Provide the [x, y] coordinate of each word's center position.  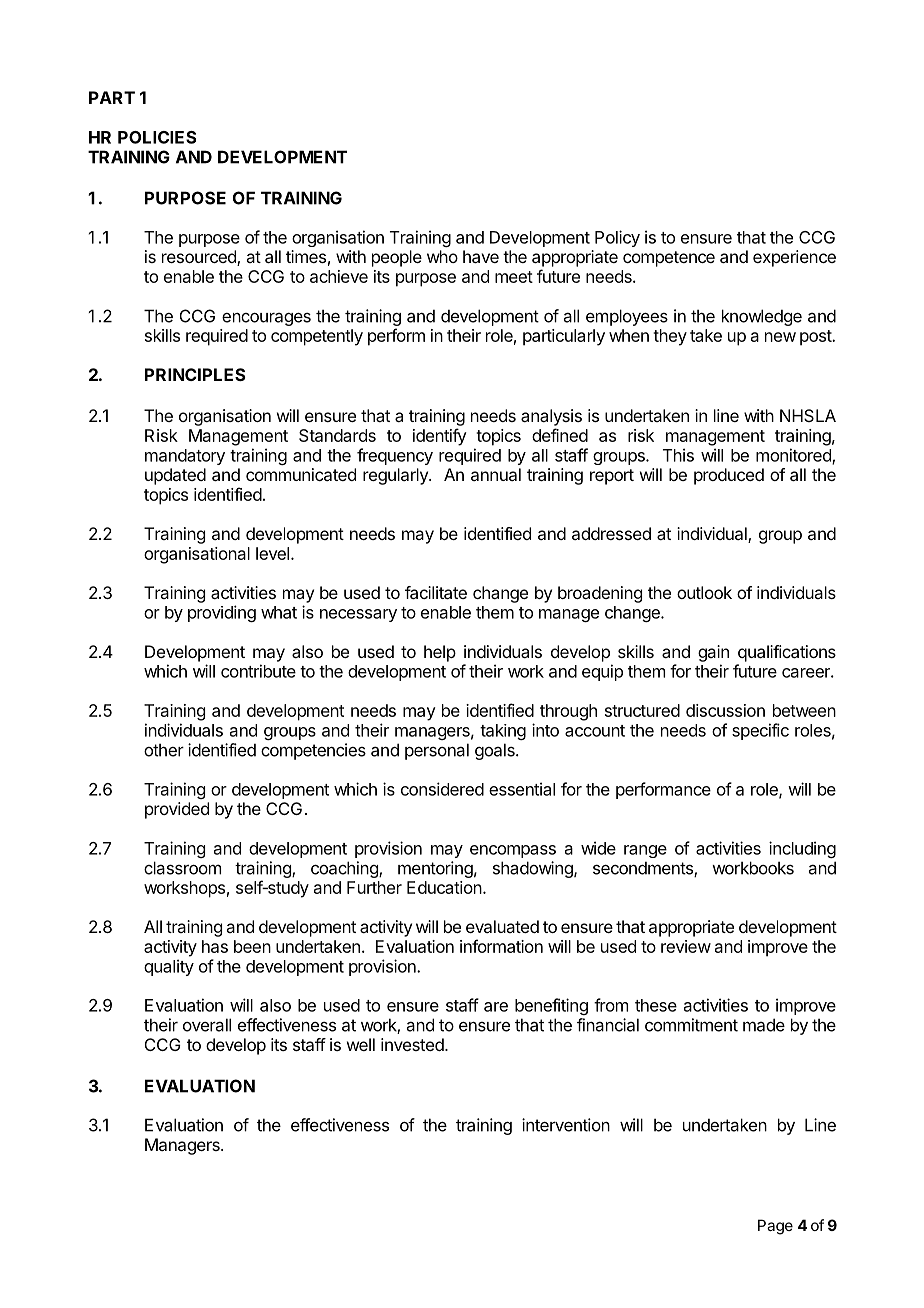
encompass [513, 851]
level [272, 553]
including [802, 849]
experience [794, 258]
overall [207, 1025]
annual [496, 474]
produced [729, 476]
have [481, 256]
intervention [566, 1125]
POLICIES [157, 137]
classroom [182, 868]
